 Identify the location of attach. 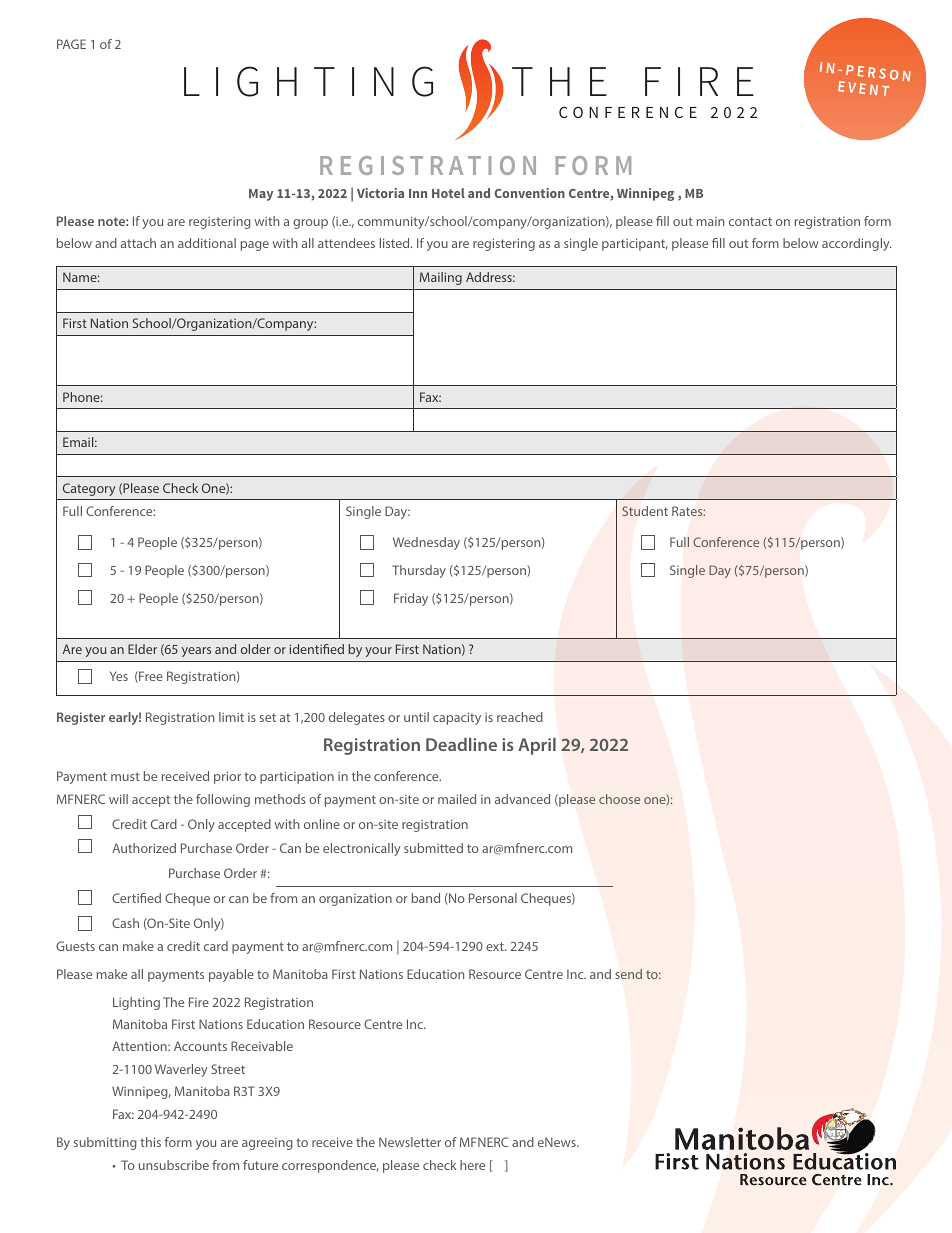
(138, 243).
